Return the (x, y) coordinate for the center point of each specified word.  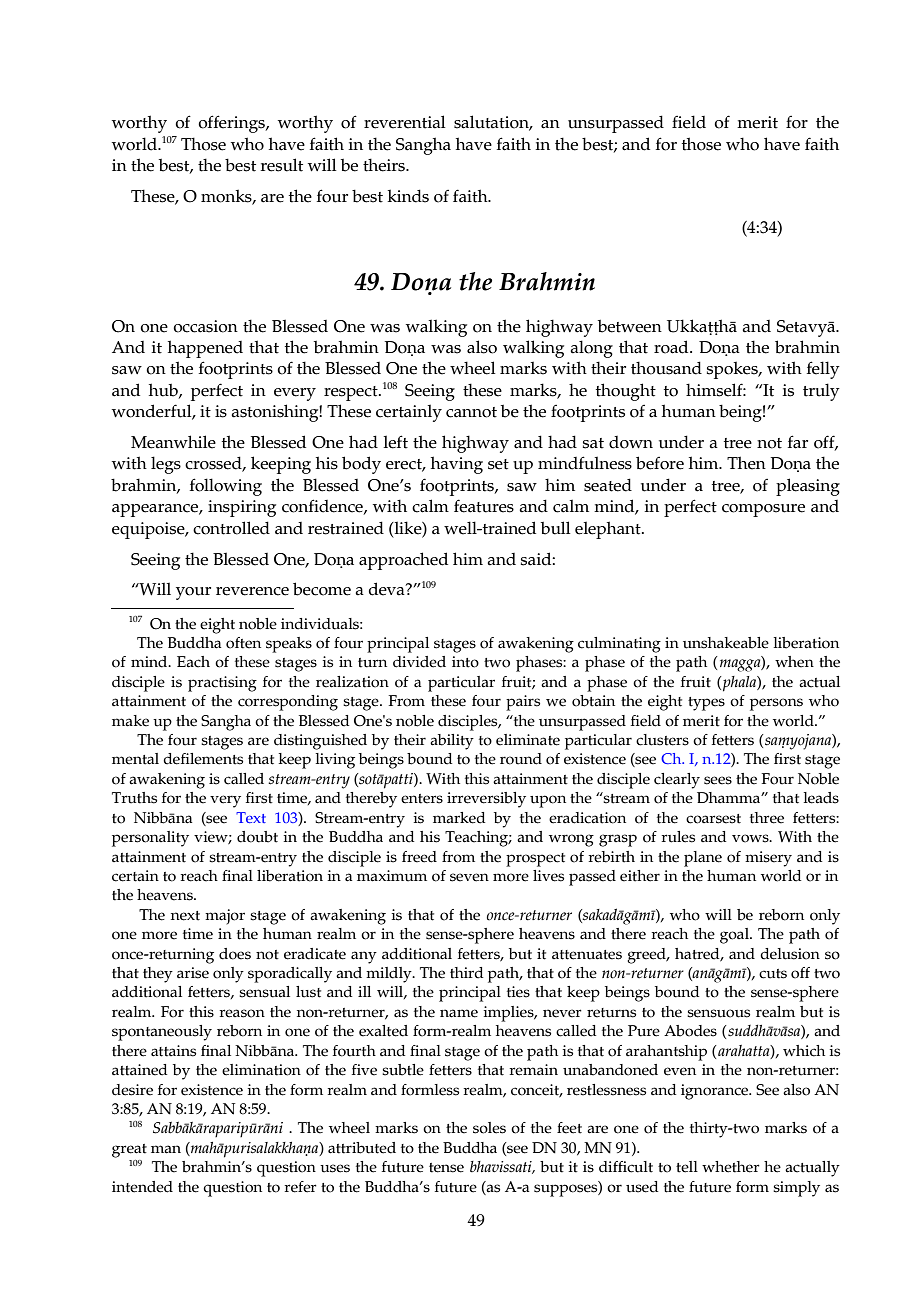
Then (746, 463)
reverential (404, 122)
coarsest (713, 819)
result (282, 165)
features (484, 506)
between (630, 326)
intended (142, 1187)
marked (459, 818)
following (226, 487)
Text (251, 817)
